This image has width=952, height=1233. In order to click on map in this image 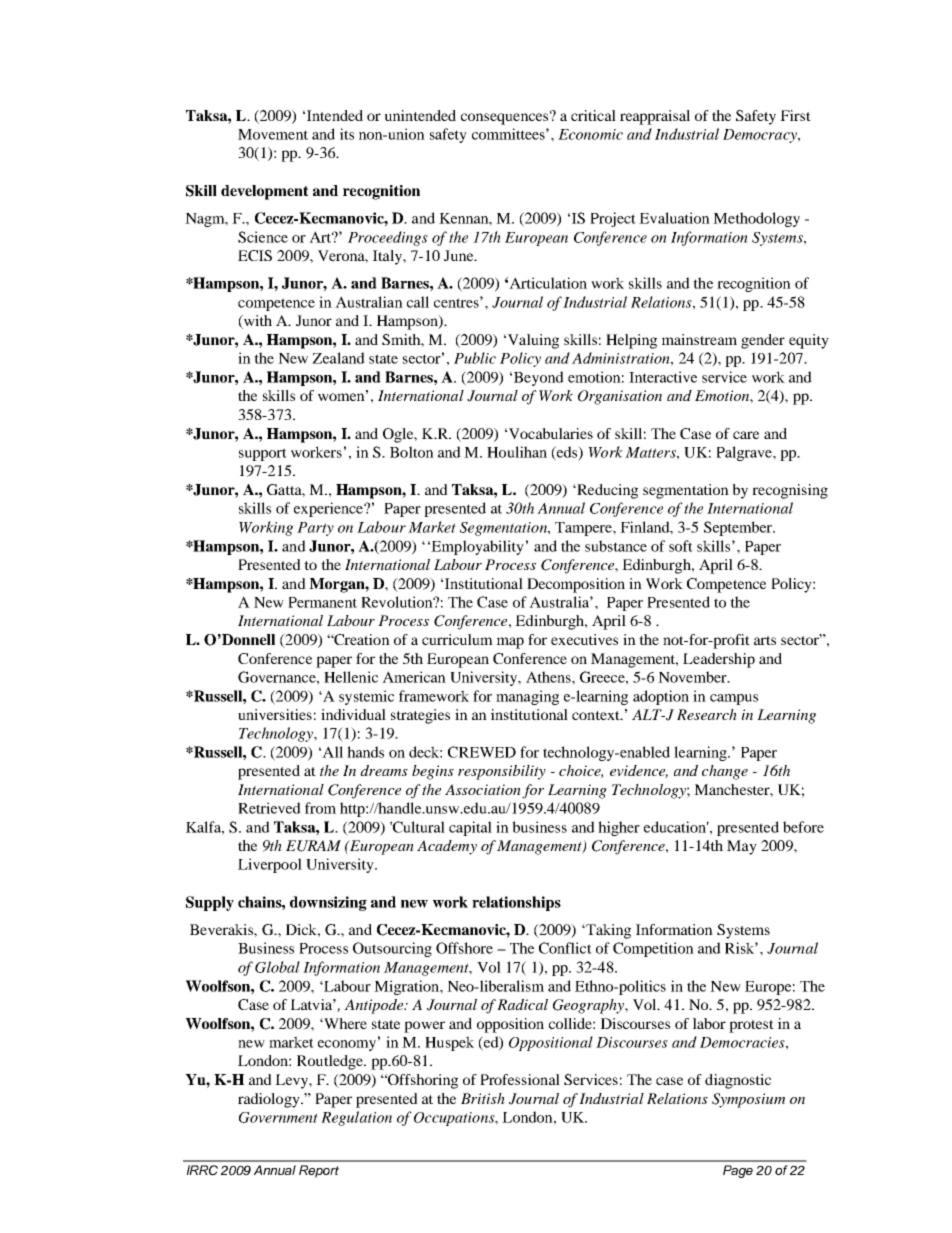, I will do `click(510, 643)`.
